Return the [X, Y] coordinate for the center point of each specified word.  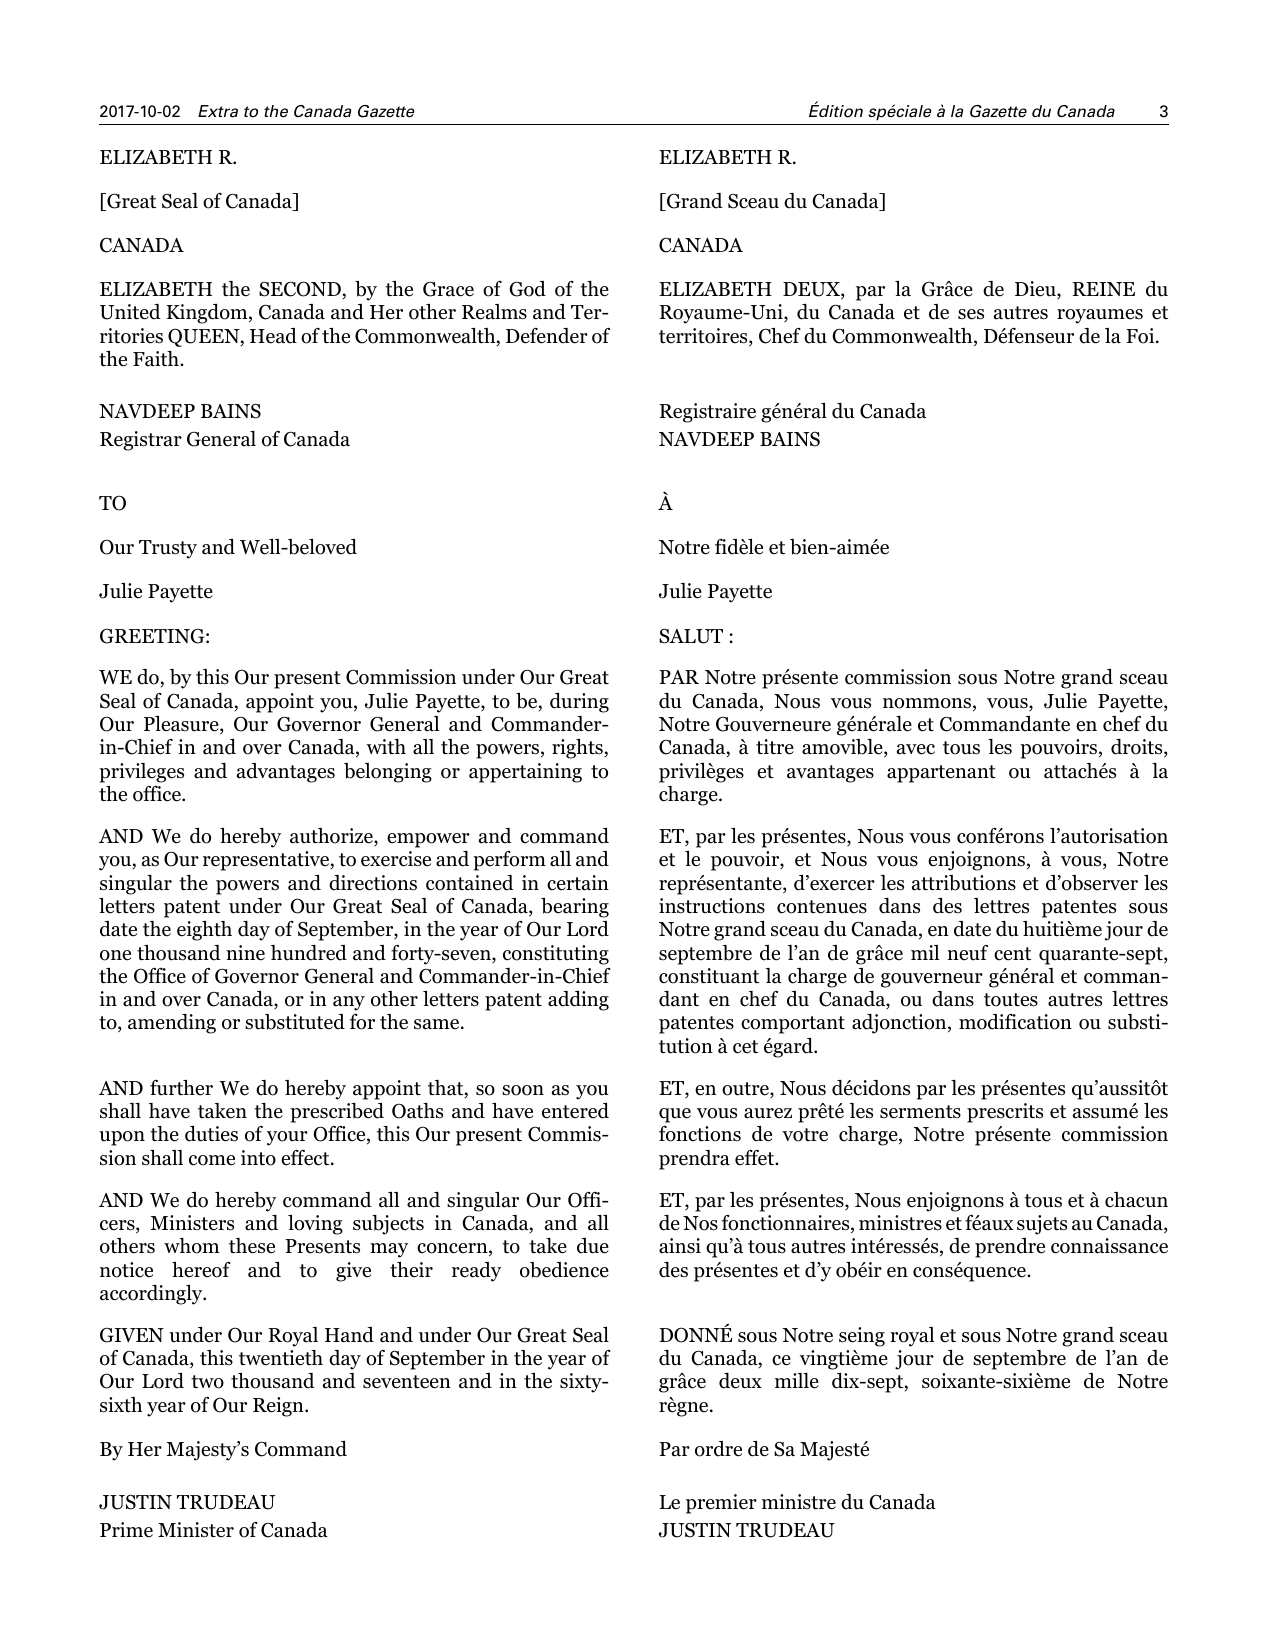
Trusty [168, 549]
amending [172, 1024]
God [527, 289]
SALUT [691, 636]
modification [1015, 1022]
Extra [218, 111]
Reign [279, 1407]
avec [916, 749]
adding [578, 1001]
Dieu [1036, 290]
